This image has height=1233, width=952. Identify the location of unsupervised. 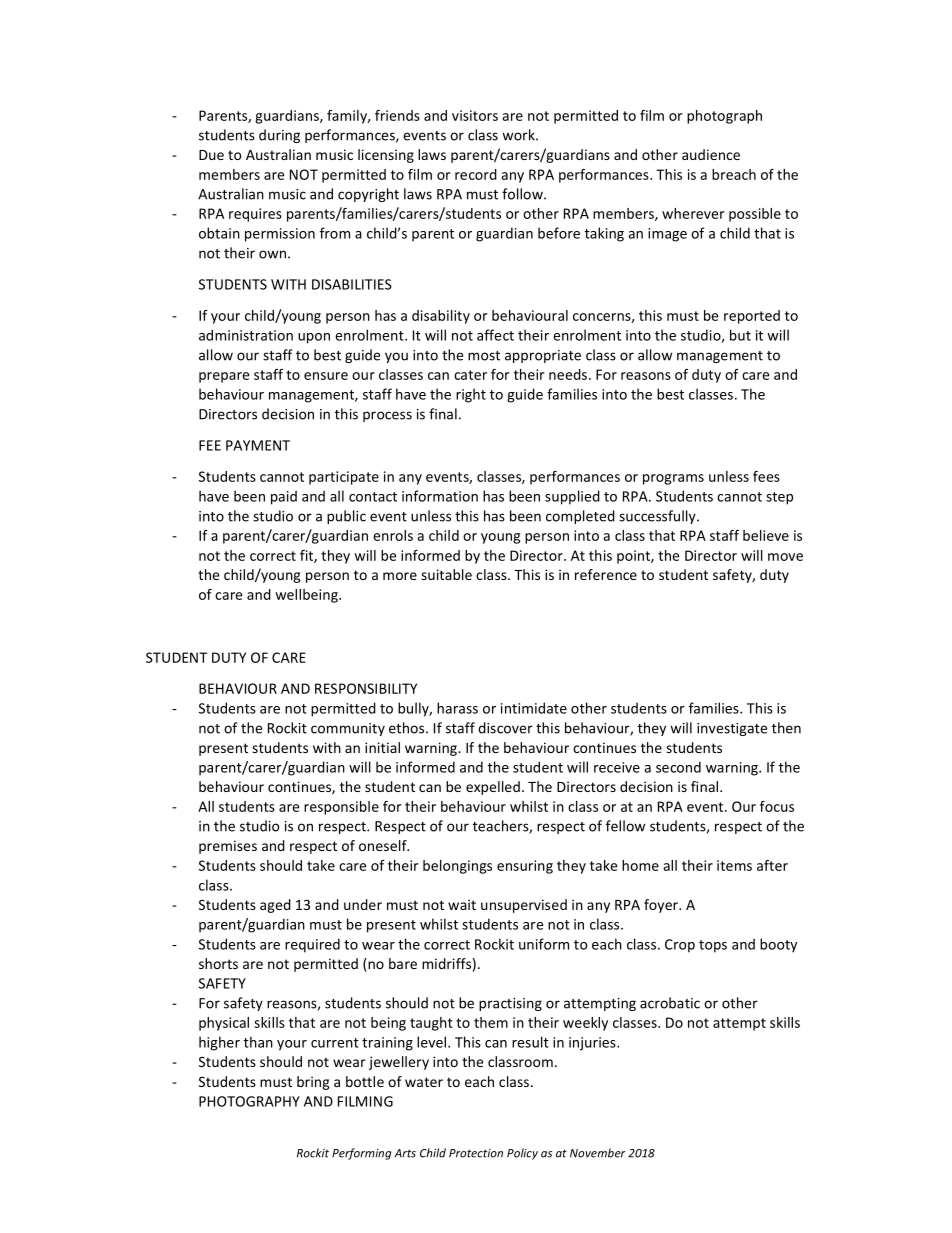
(524, 906).
